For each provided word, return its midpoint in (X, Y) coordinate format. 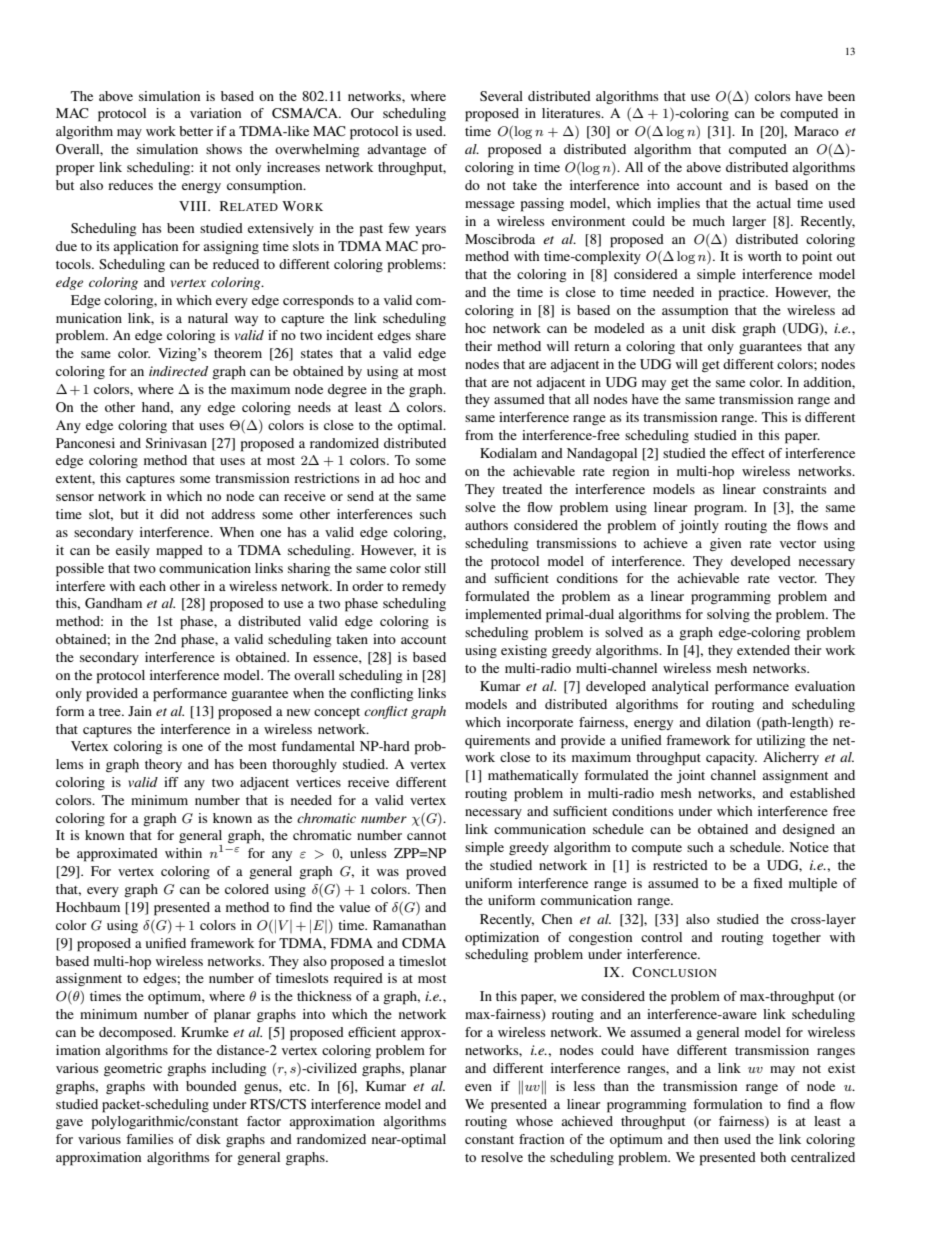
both (773, 1157)
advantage (396, 151)
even (478, 1087)
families (149, 1139)
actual (773, 203)
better (196, 131)
